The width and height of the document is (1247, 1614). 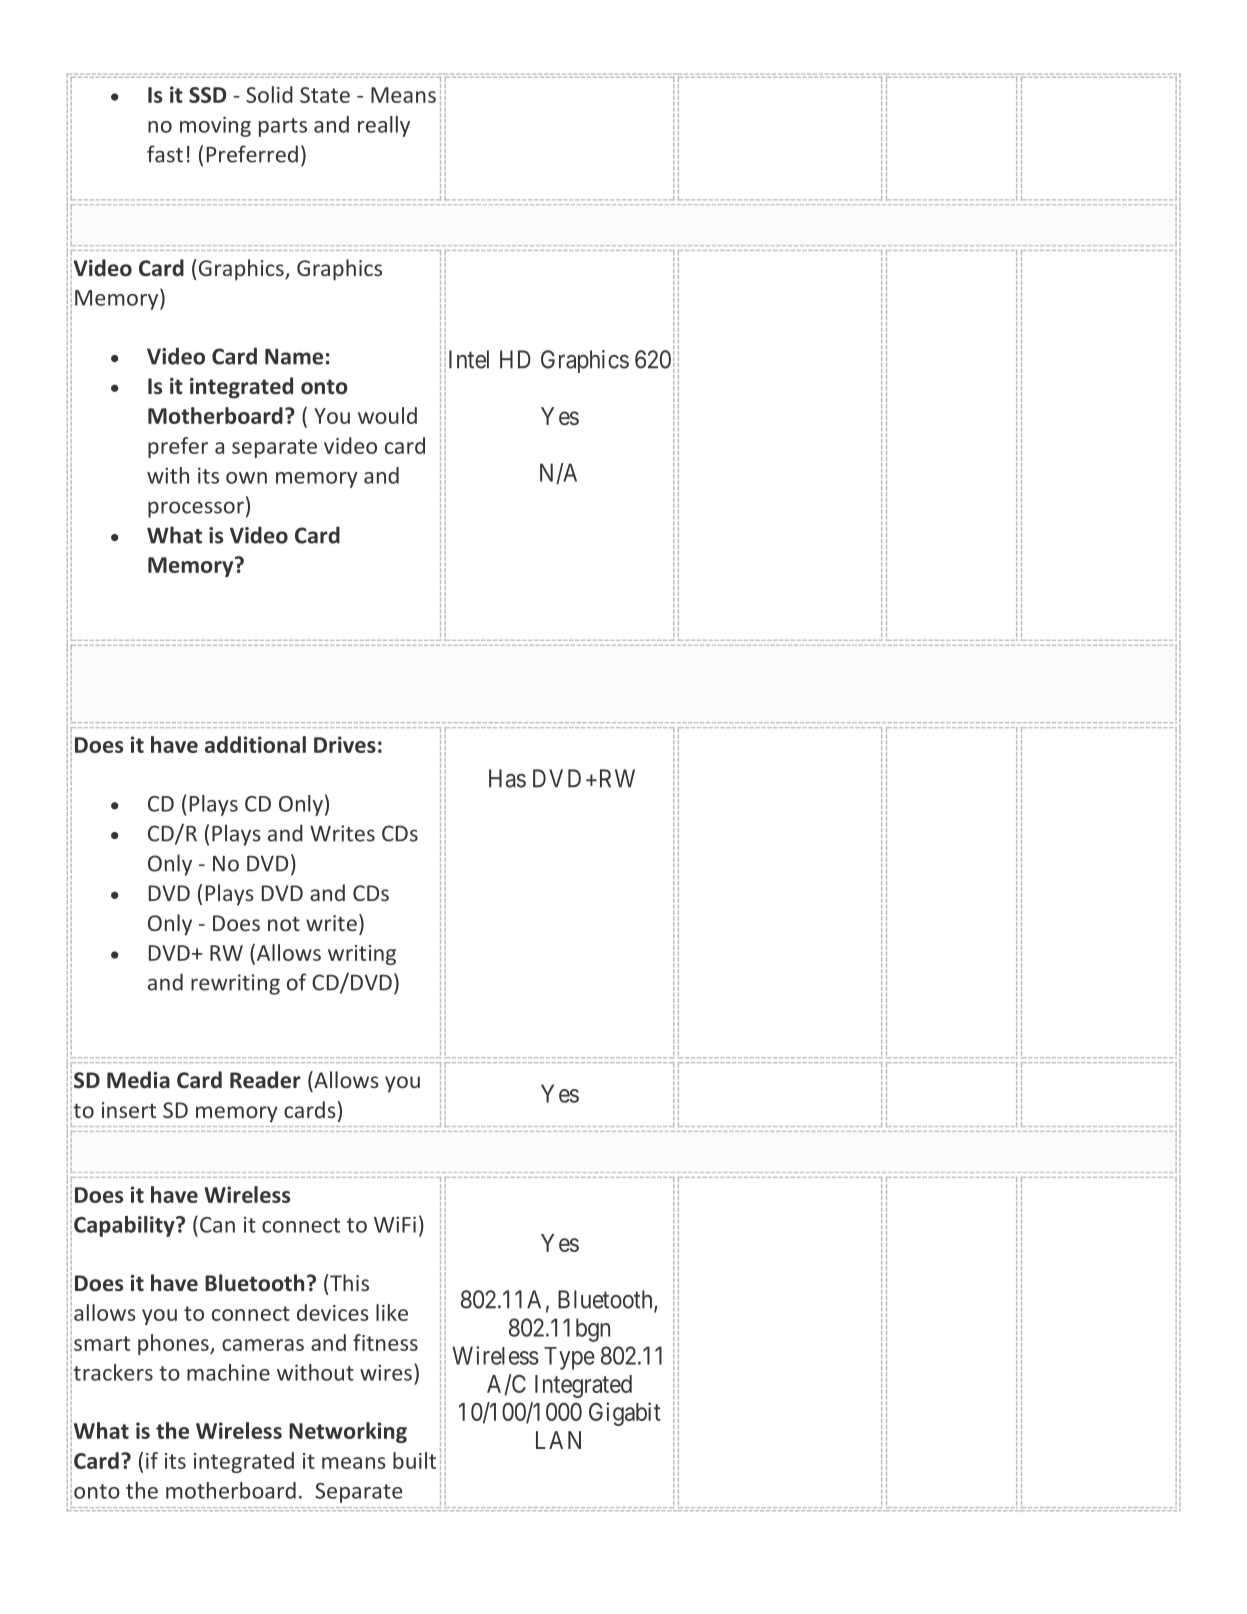 What do you see at coordinates (348, 1432) in the document?
I see `Networking` at bounding box center [348, 1432].
